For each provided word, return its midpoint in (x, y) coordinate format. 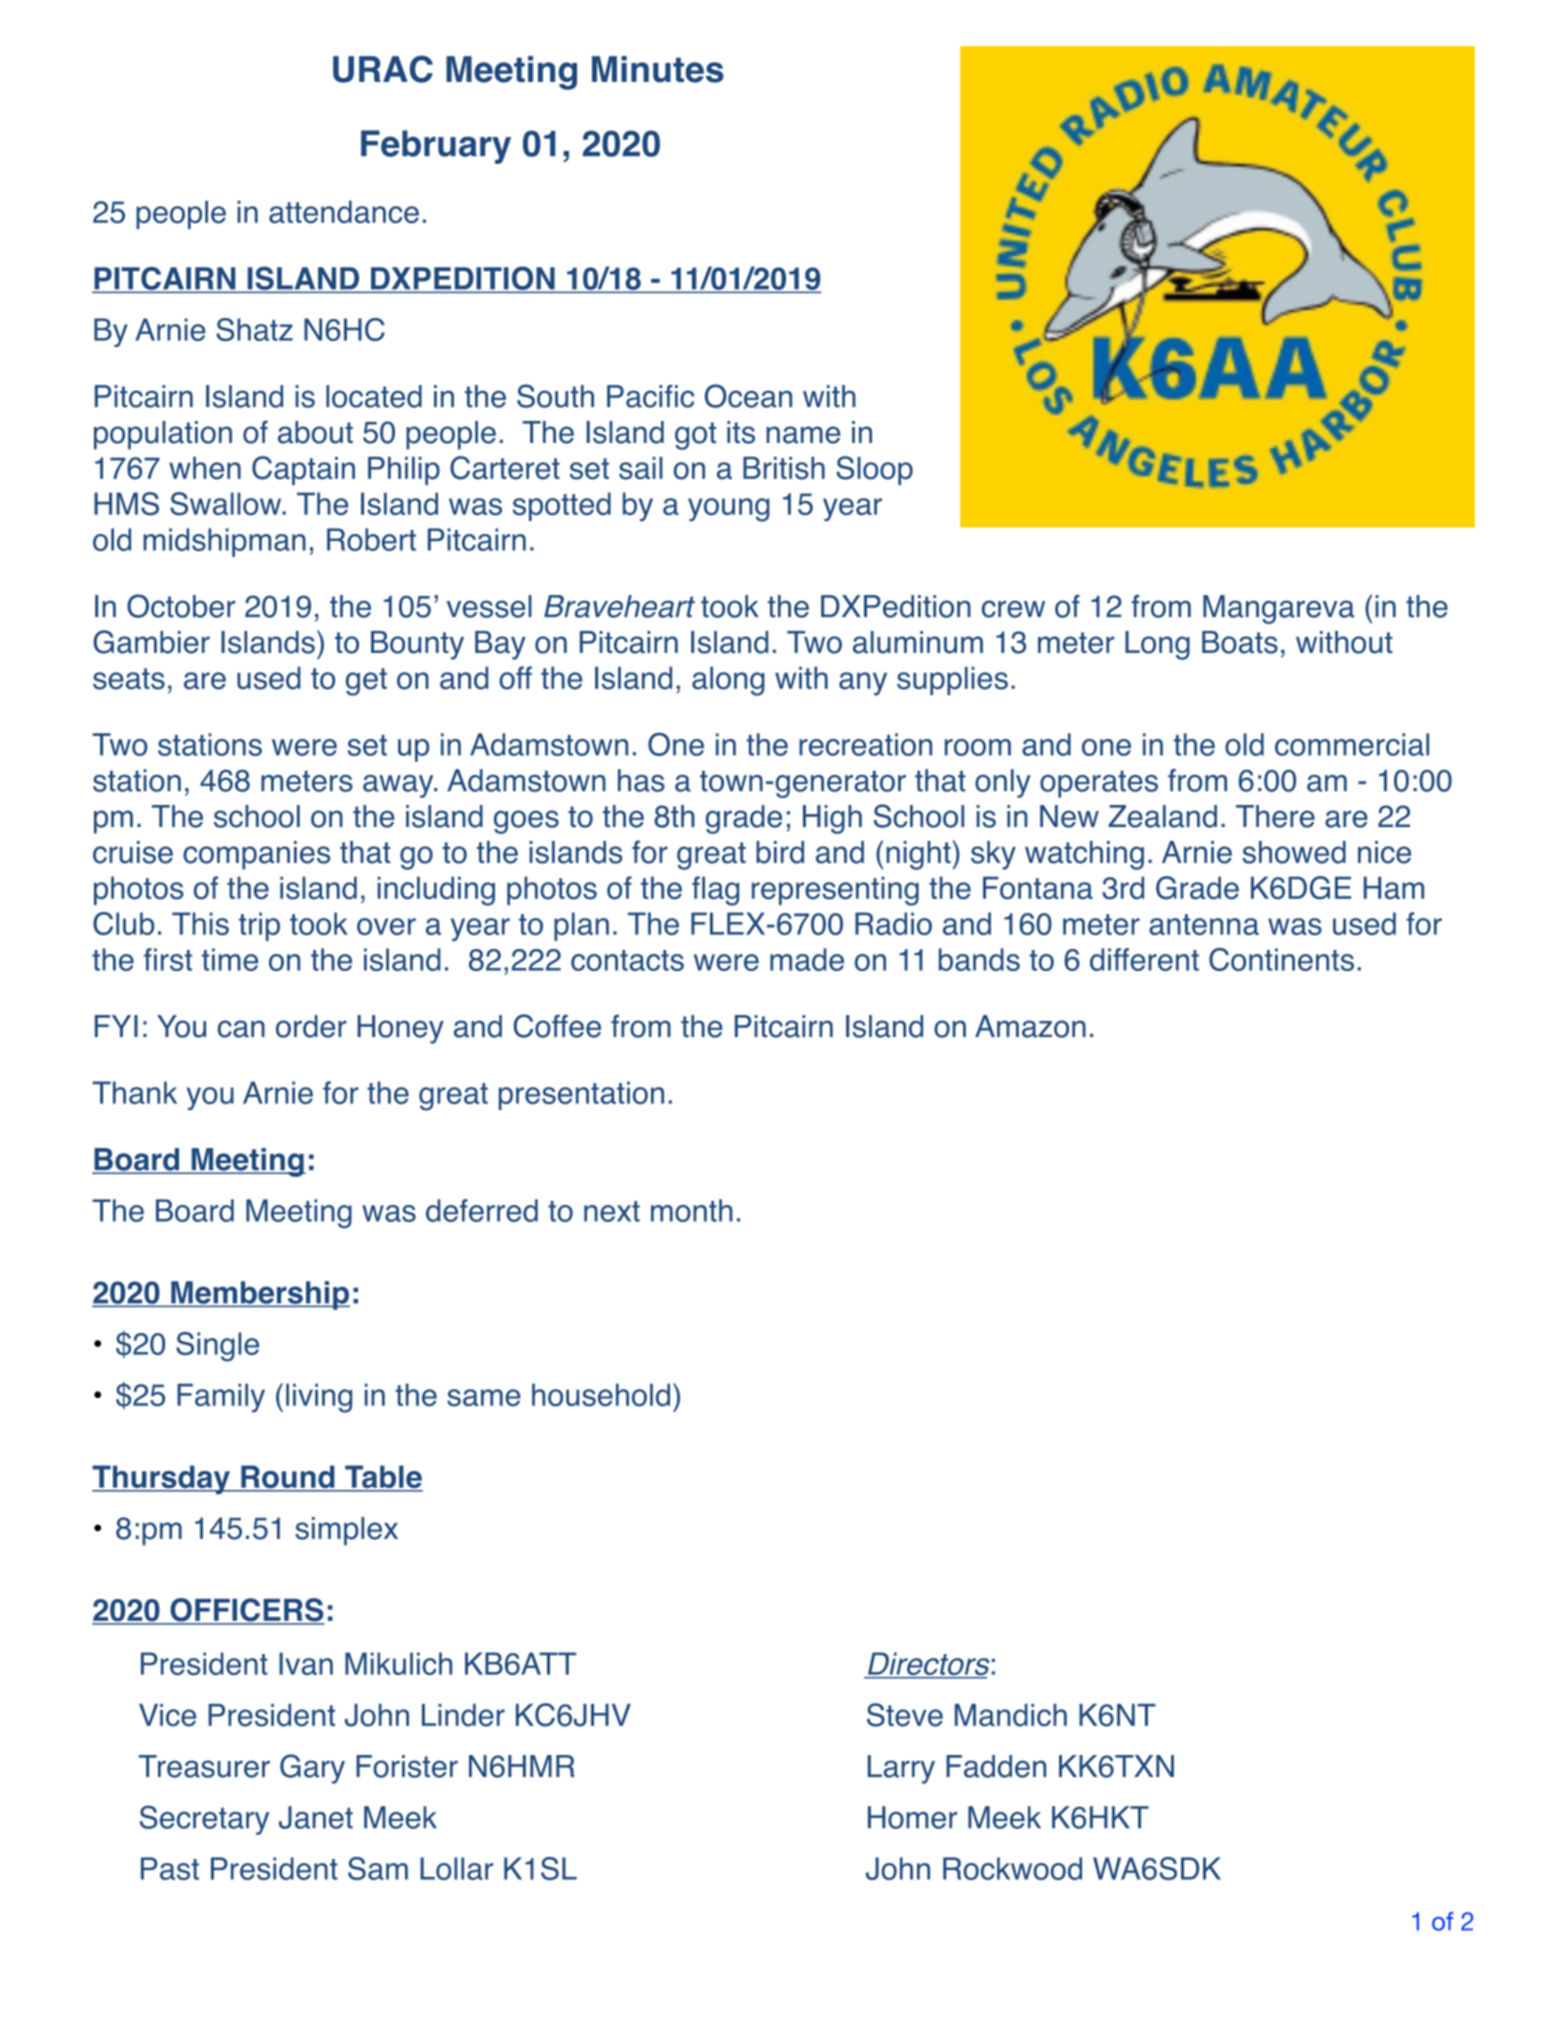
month (692, 1210)
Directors (927, 1665)
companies (256, 855)
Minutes (658, 69)
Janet (316, 1817)
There (1275, 816)
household (601, 1395)
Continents (1281, 959)
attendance (344, 212)
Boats (1240, 642)
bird (780, 852)
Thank (134, 1092)
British (784, 468)
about (315, 432)
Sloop (874, 470)
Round (288, 1478)
